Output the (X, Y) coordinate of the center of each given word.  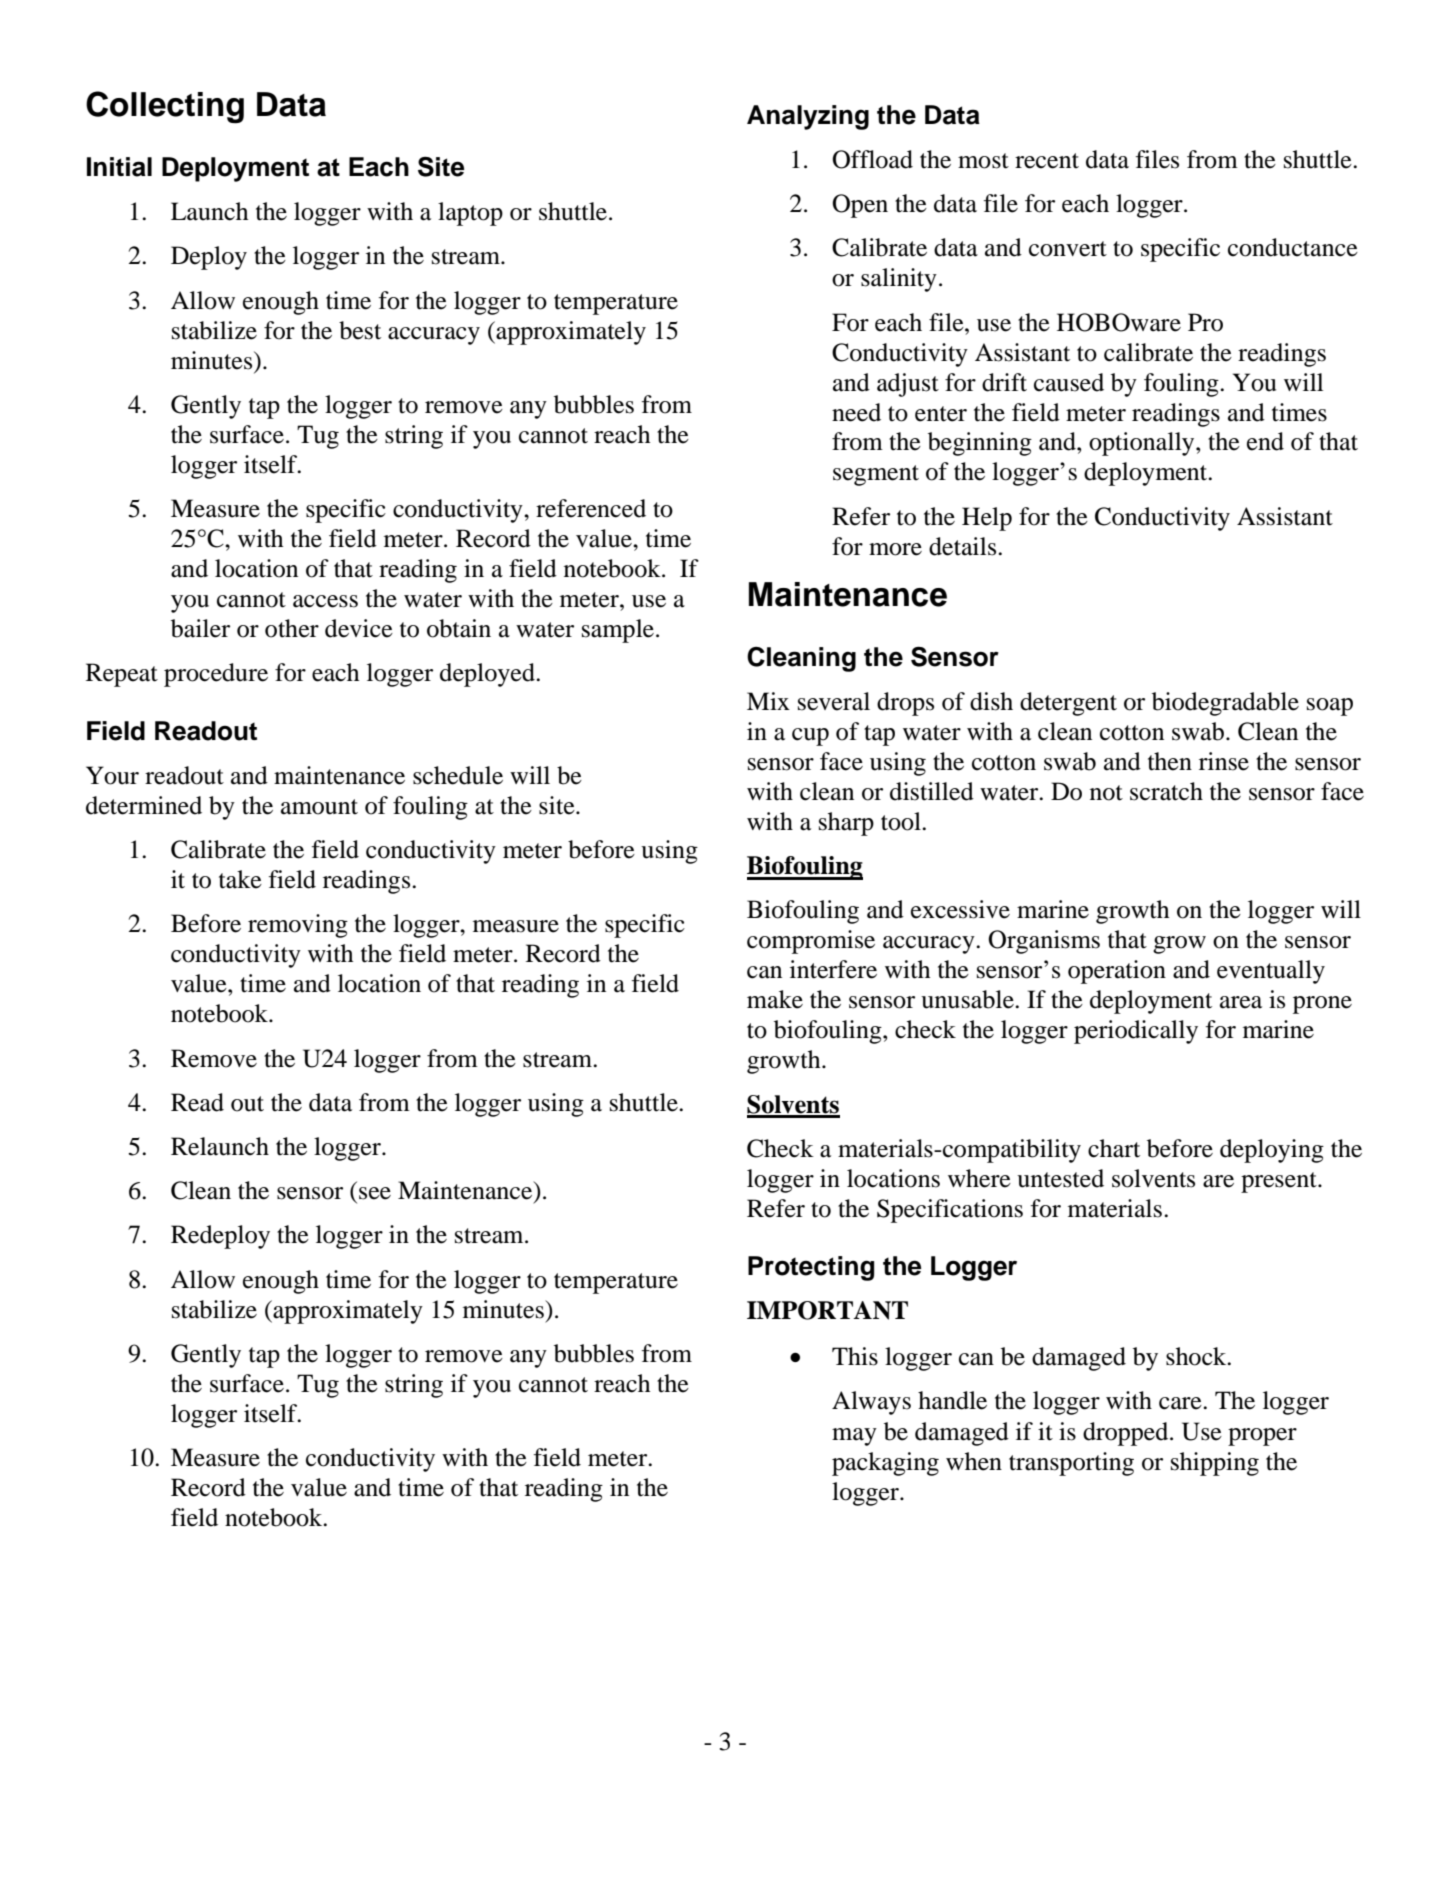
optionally (1143, 444)
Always (871, 1403)
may (854, 1437)
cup (810, 737)
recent (1047, 161)
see (375, 1193)
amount (319, 807)
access (325, 601)
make (775, 999)
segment (876, 475)
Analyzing (808, 117)
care (1181, 1403)
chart (1114, 1148)
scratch (1166, 791)
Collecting (165, 107)
